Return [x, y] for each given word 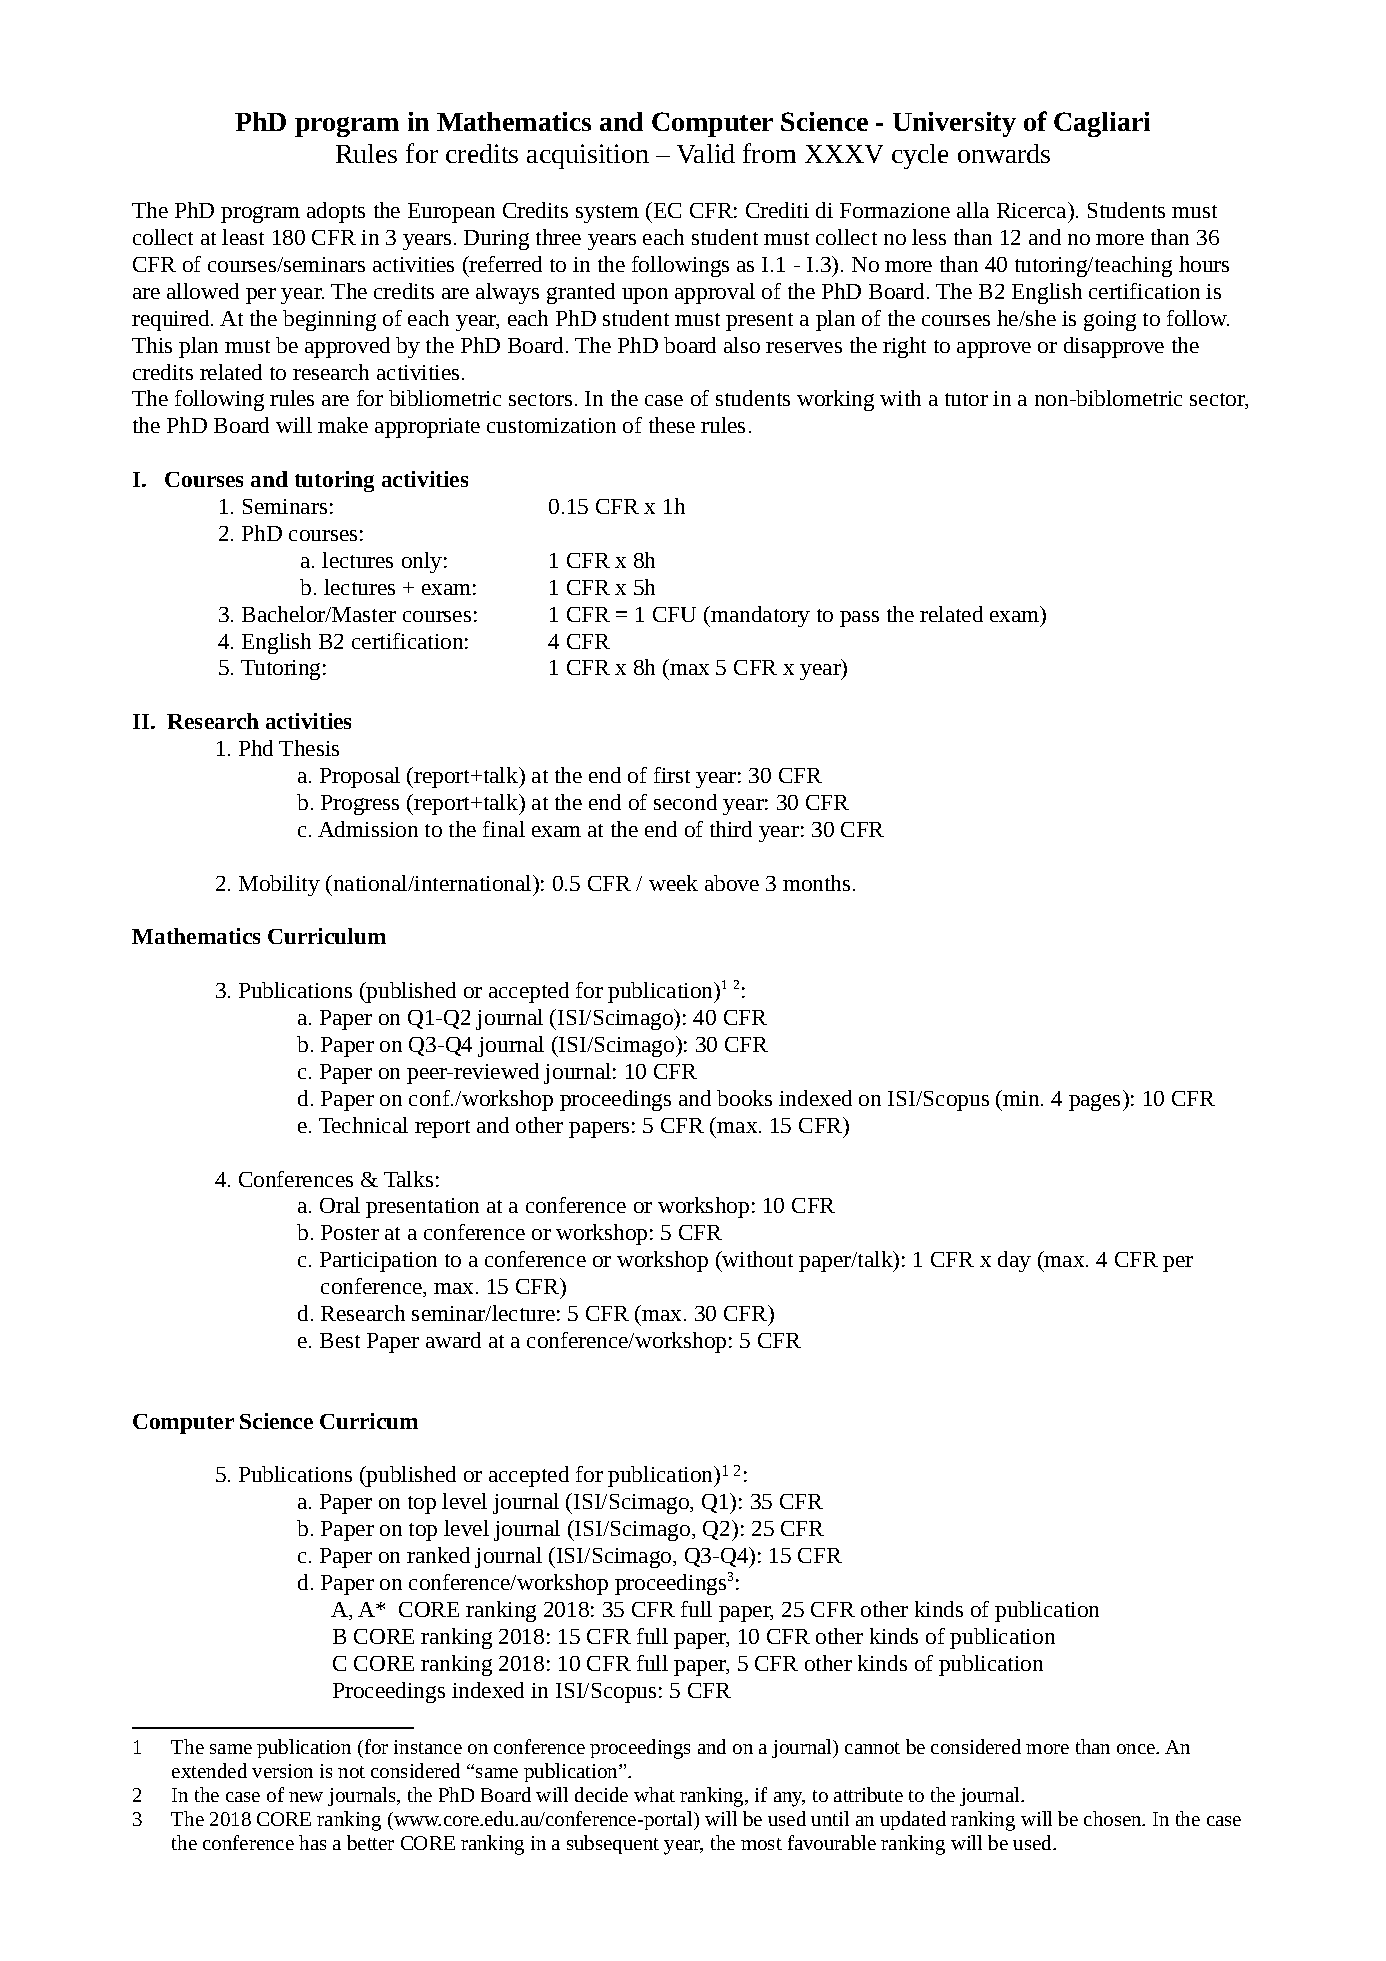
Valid [706, 153]
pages [1096, 1102]
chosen [1114, 1818]
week [673, 883]
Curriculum [327, 936]
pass [859, 619]
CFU [674, 614]
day [1014, 1261]
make [343, 425]
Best [340, 1340]
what [654, 1794]
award [453, 1340]
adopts [336, 212]
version [282, 1771]
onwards [1004, 153]
